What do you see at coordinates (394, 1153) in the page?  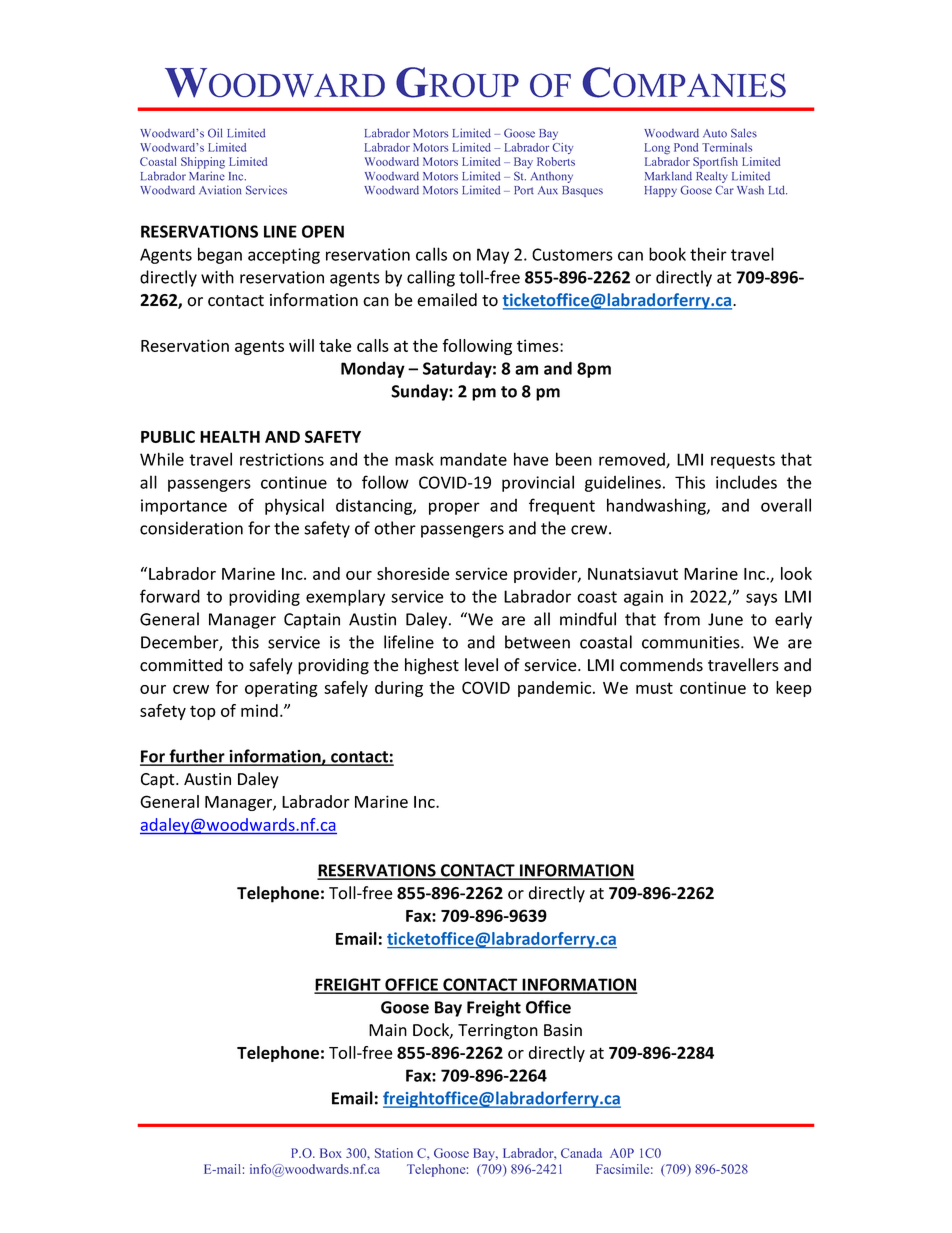 I see `Station` at bounding box center [394, 1153].
